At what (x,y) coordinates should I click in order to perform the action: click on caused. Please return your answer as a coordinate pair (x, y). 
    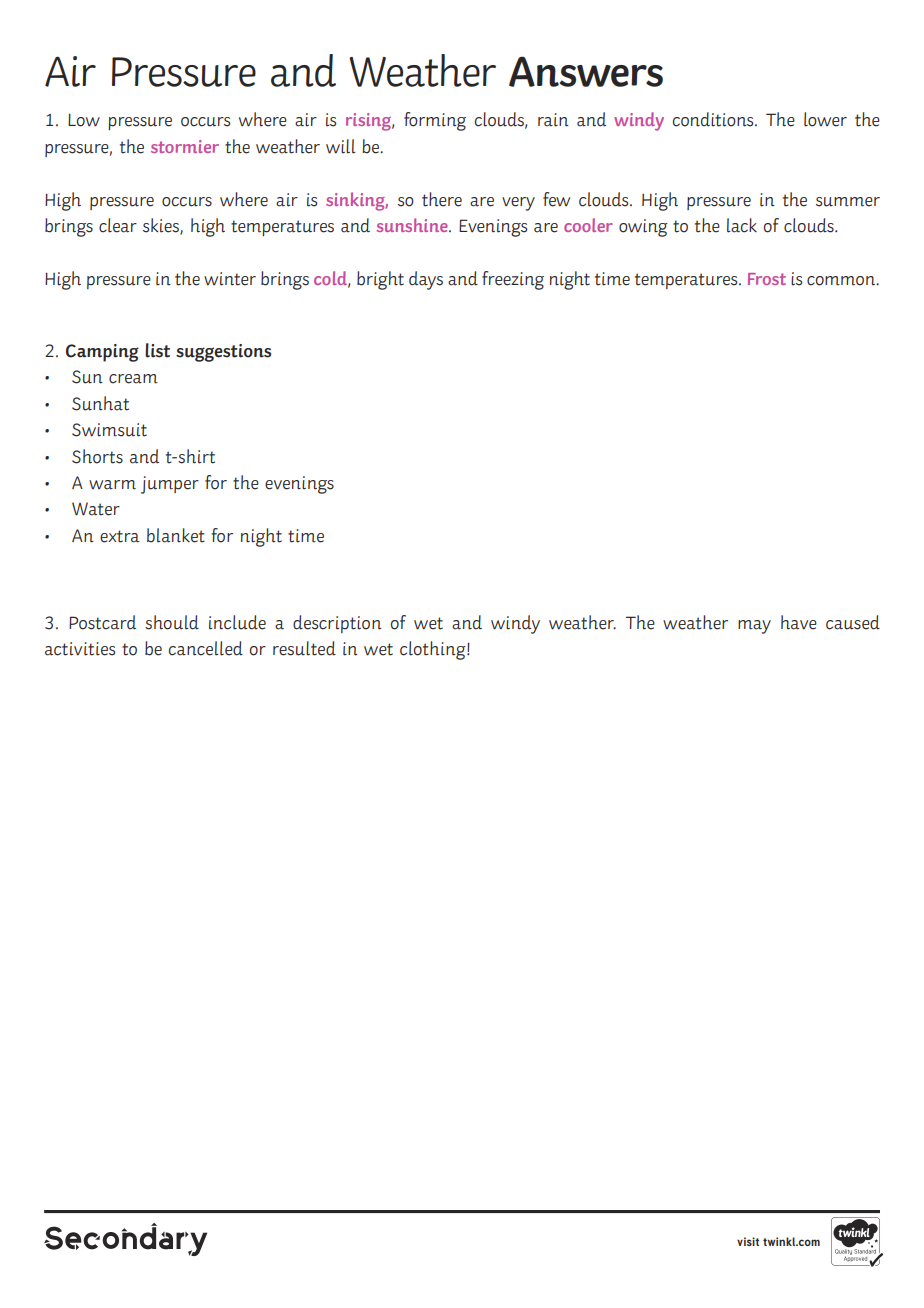
    Looking at the image, I should click on (853, 622).
